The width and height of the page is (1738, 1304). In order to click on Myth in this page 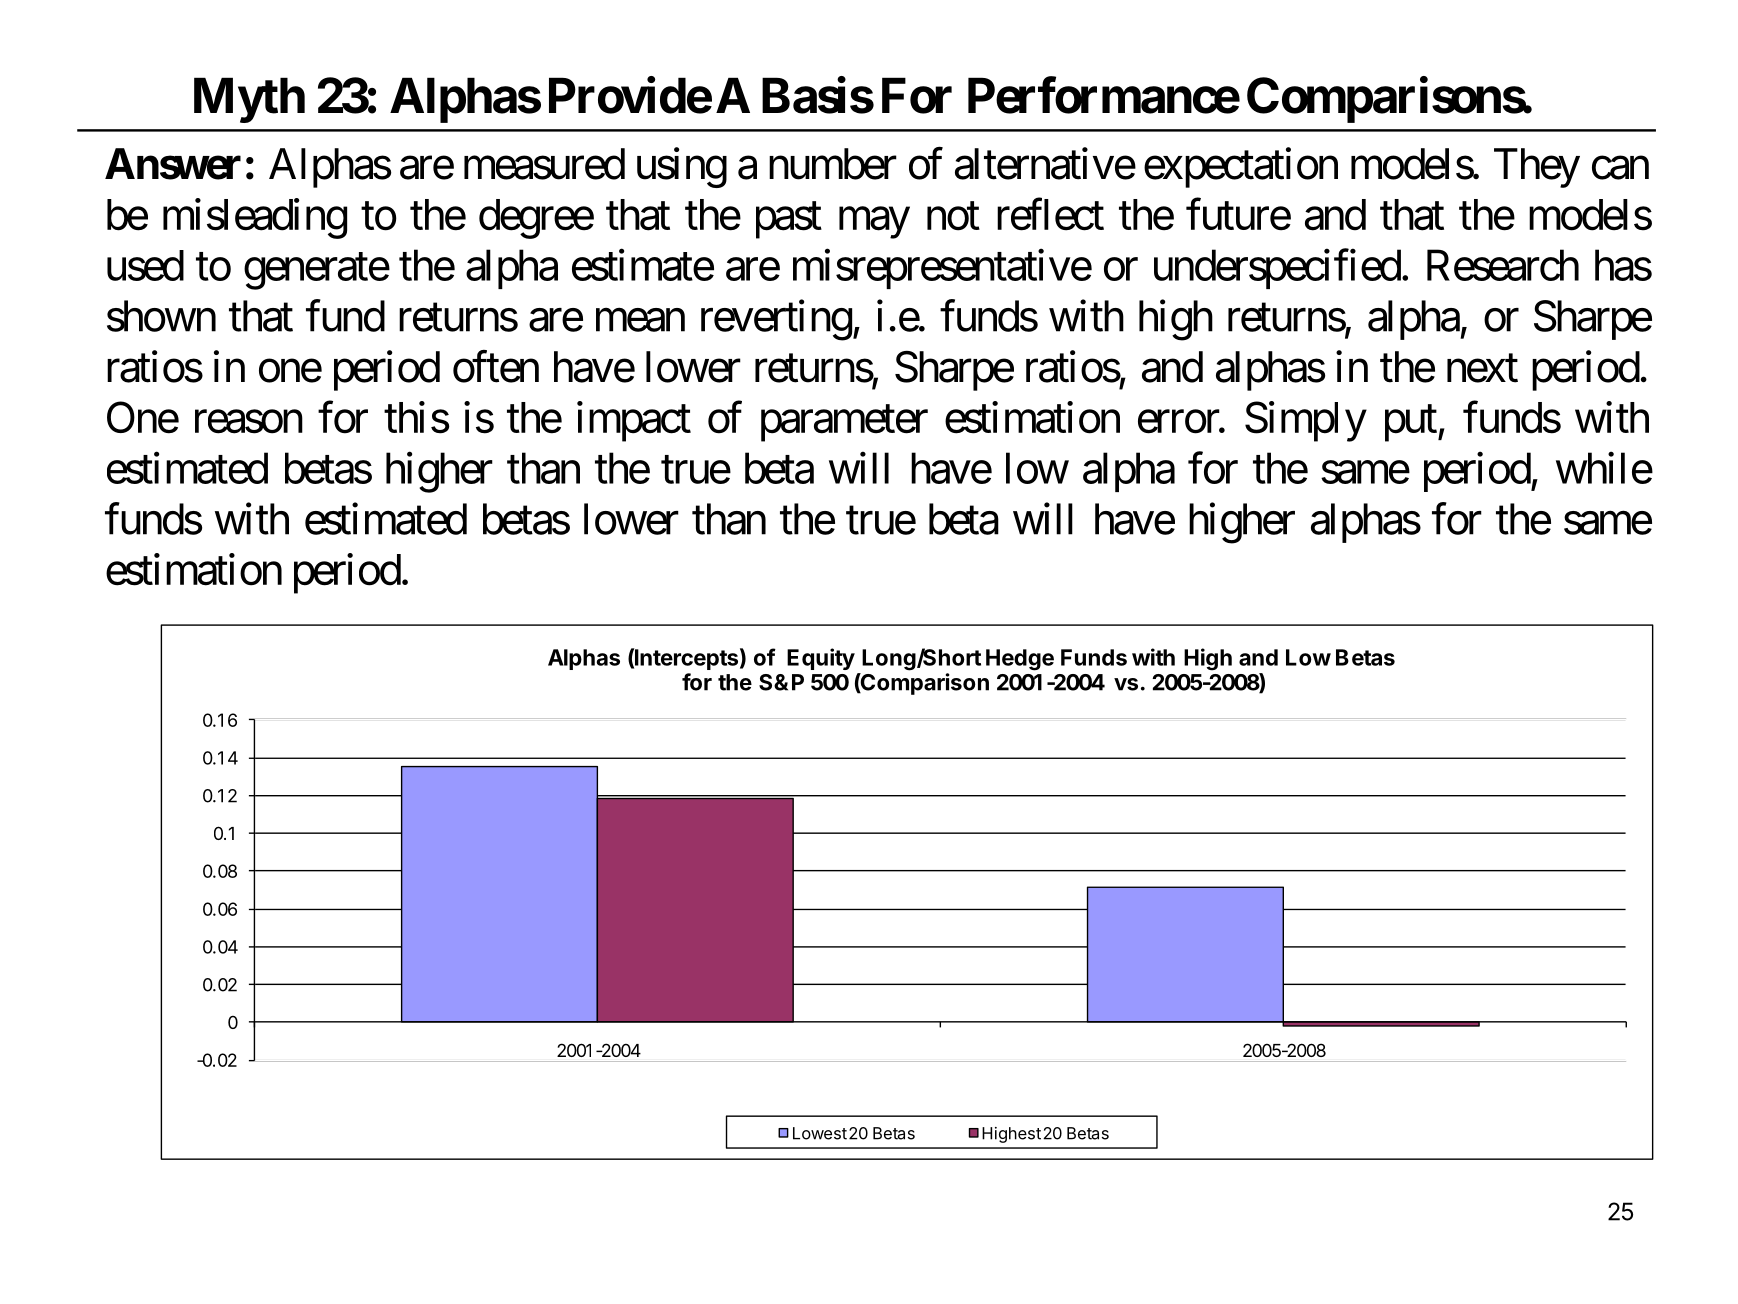, I will do `click(249, 100)`.
